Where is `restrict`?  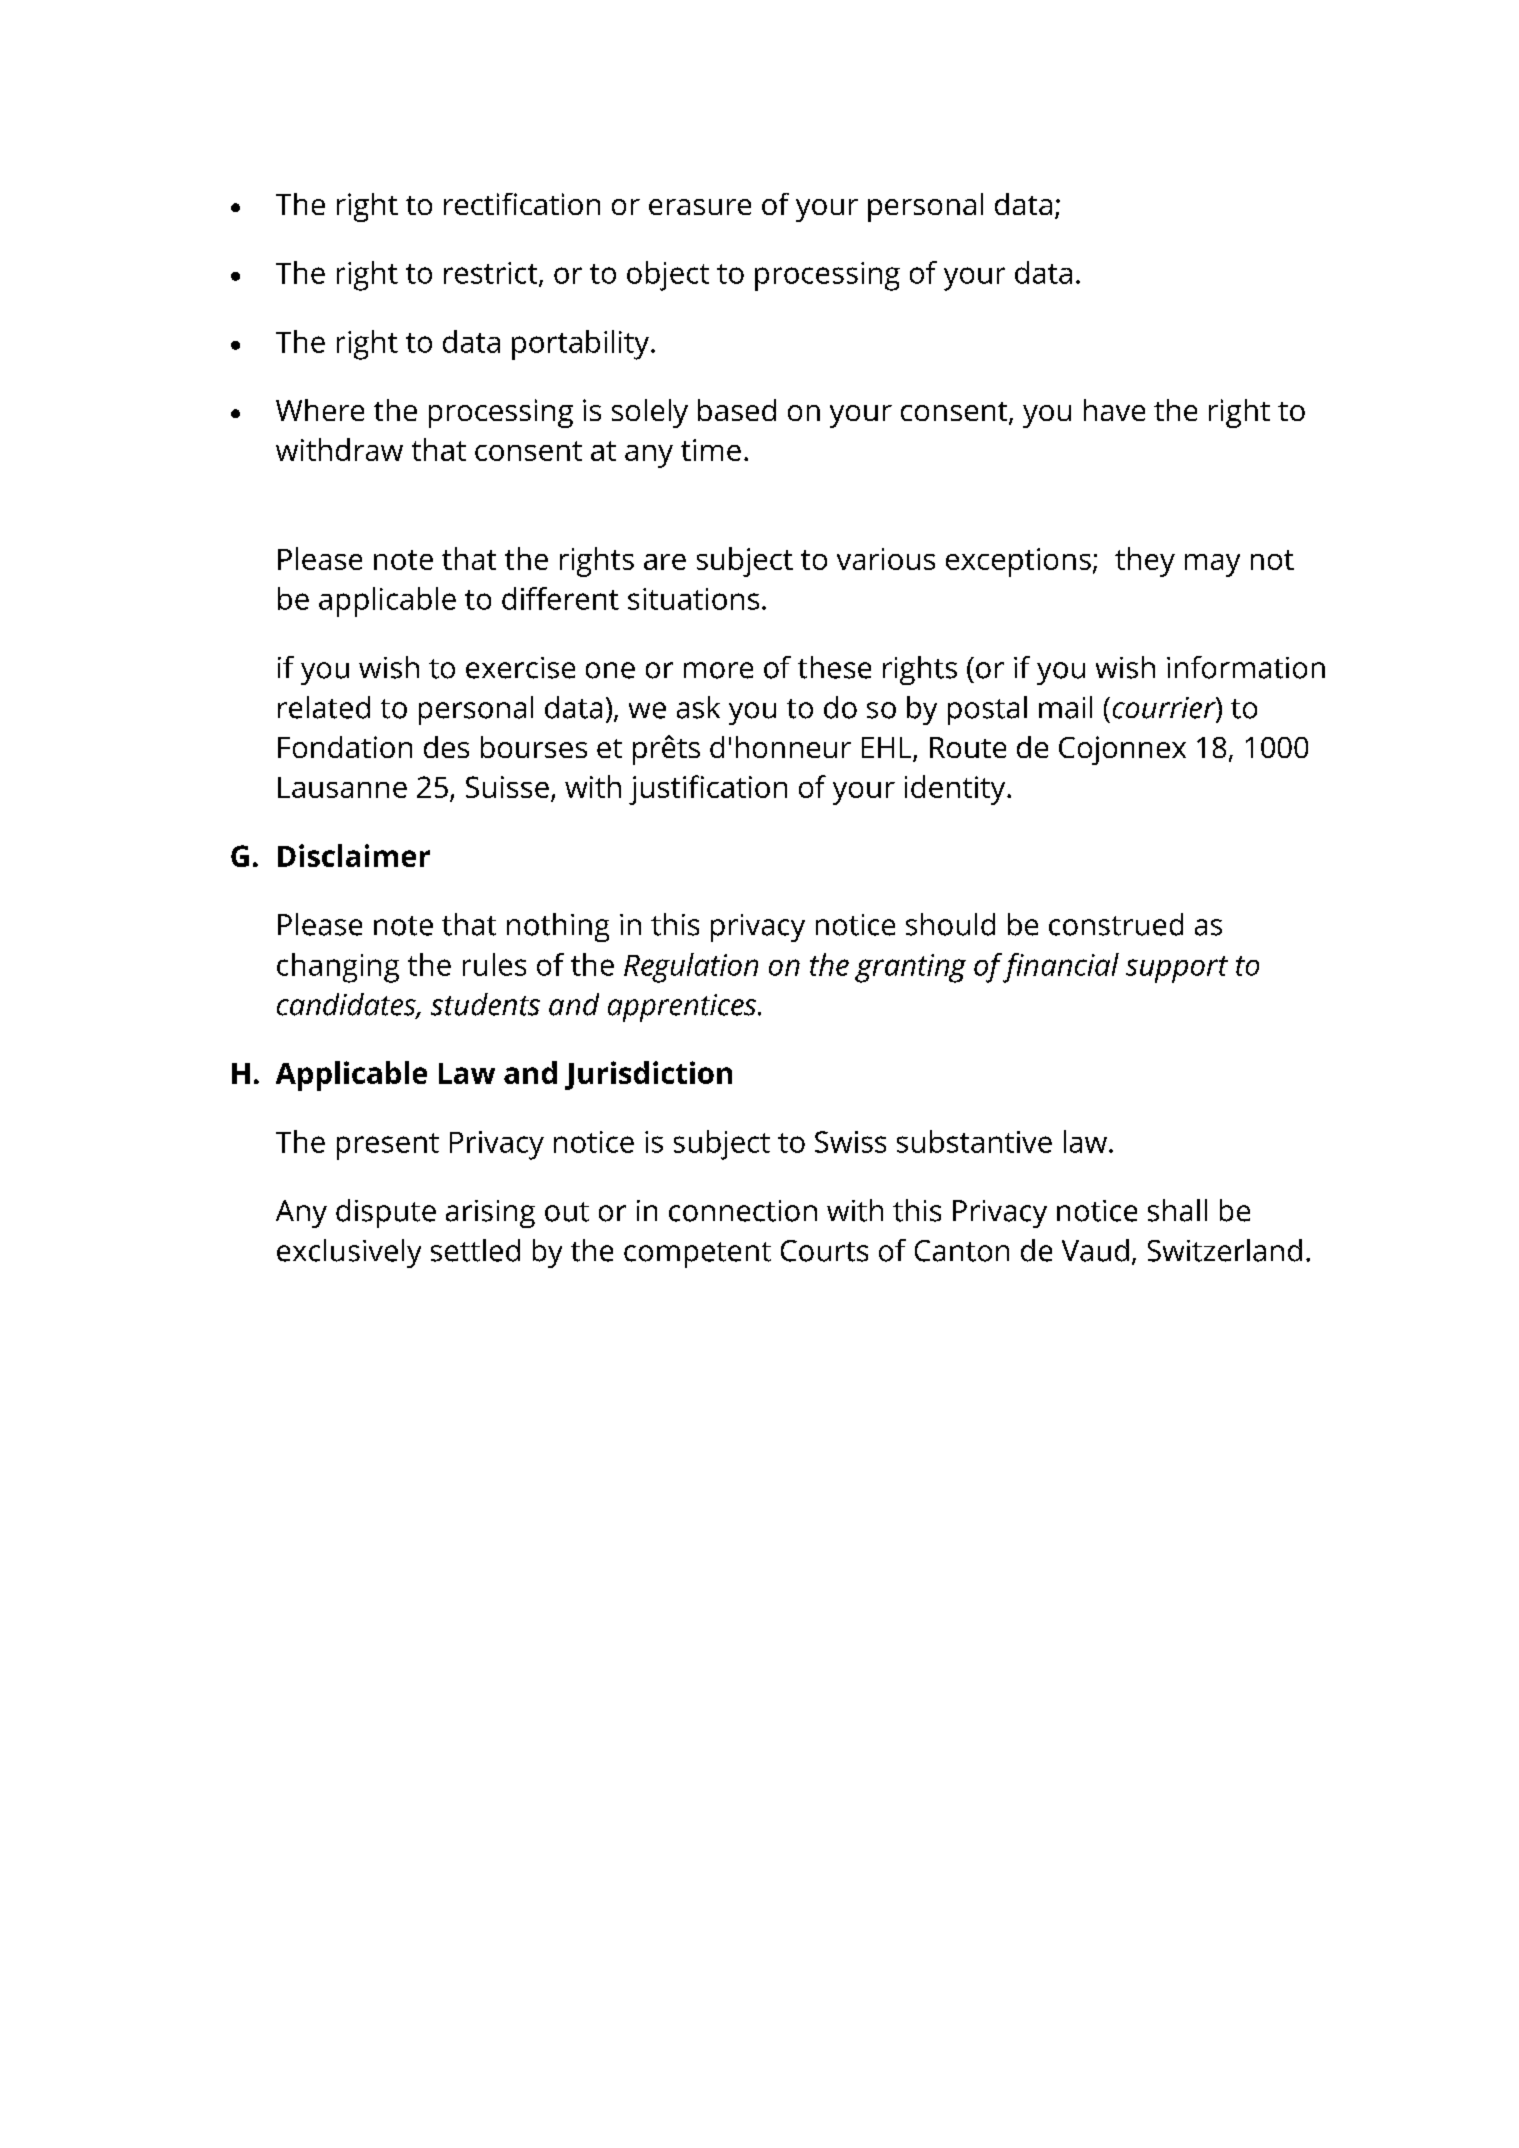 restrict is located at coordinates (492, 274).
